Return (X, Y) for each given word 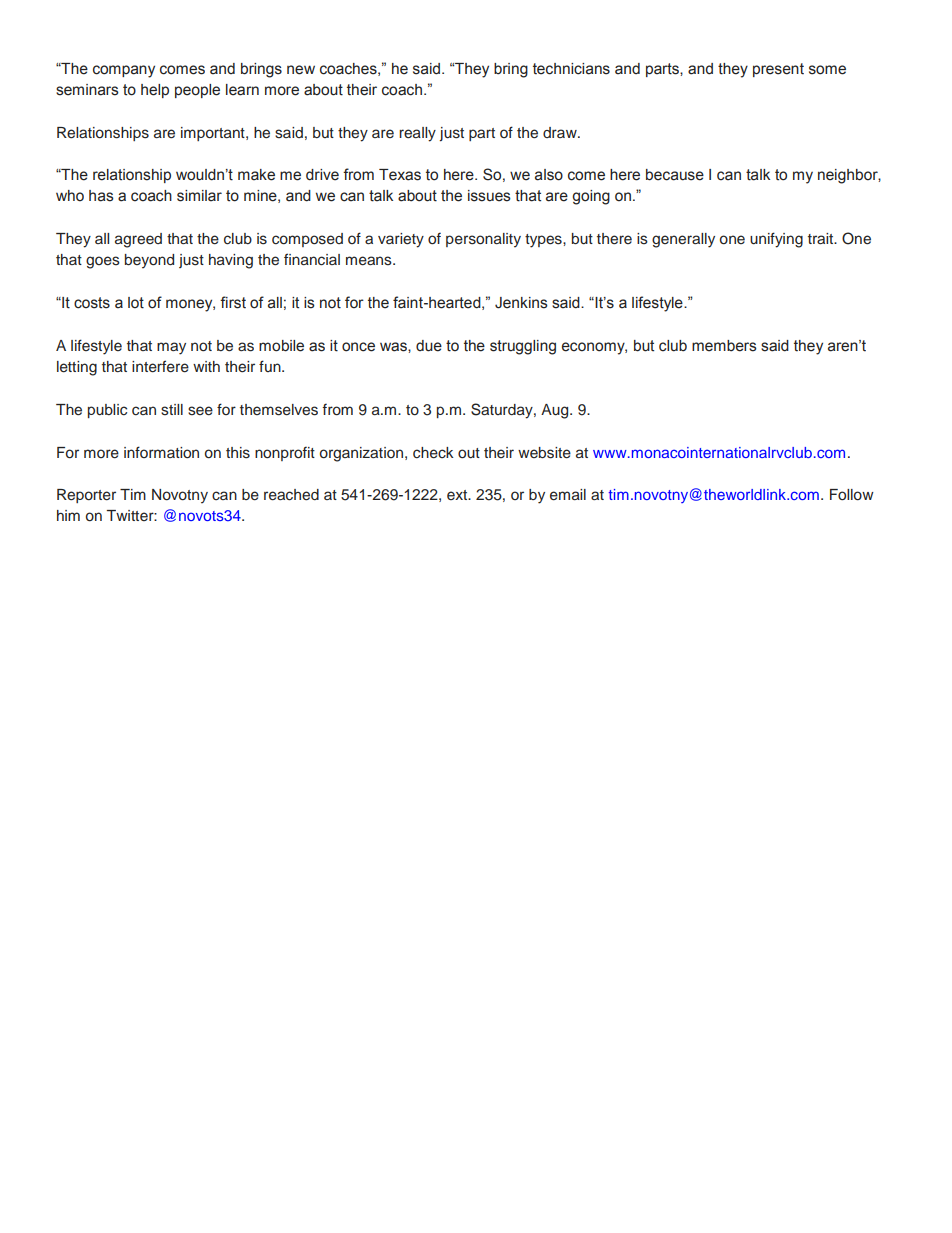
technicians (571, 69)
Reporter (86, 496)
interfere (160, 366)
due (429, 346)
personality (483, 240)
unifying (776, 240)
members (724, 346)
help (155, 91)
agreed (138, 240)
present (778, 70)
